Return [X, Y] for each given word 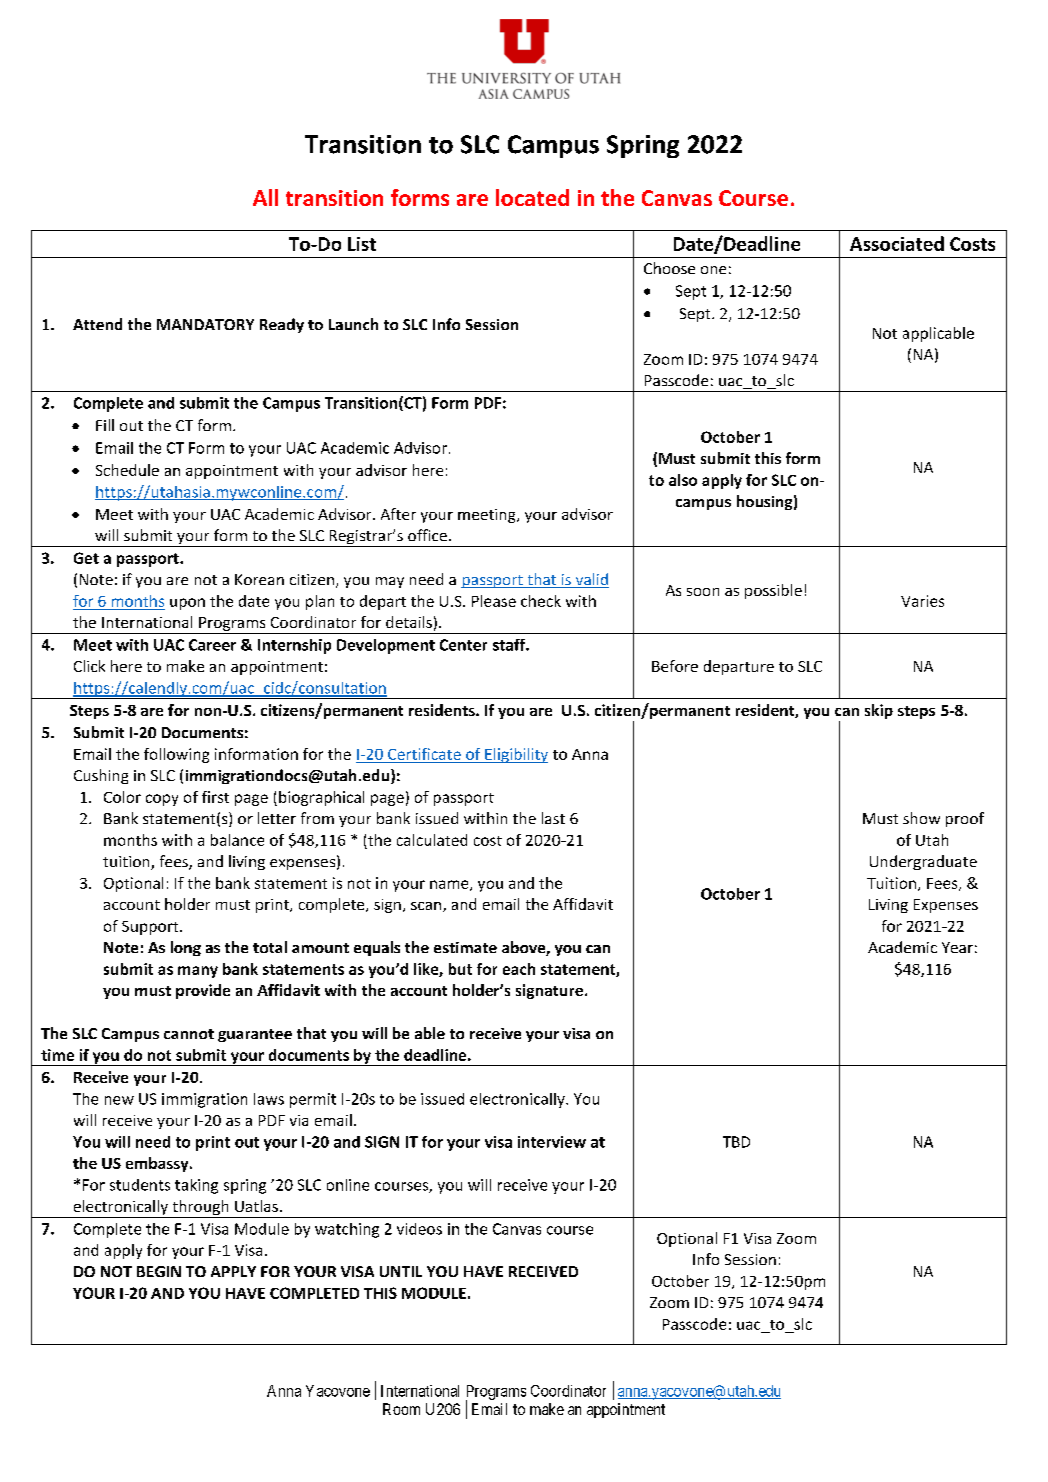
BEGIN [159, 1271]
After [398, 514]
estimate [465, 947]
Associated [897, 243]
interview [552, 1142]
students [140, 1185]
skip [879, 711]
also [683, 480]
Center [463, 645]
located [532, 197]
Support [151, 928]
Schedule [127, 470]
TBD [736, 1142]
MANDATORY [205, 324]
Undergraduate [923, 862]
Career [212, 645]
